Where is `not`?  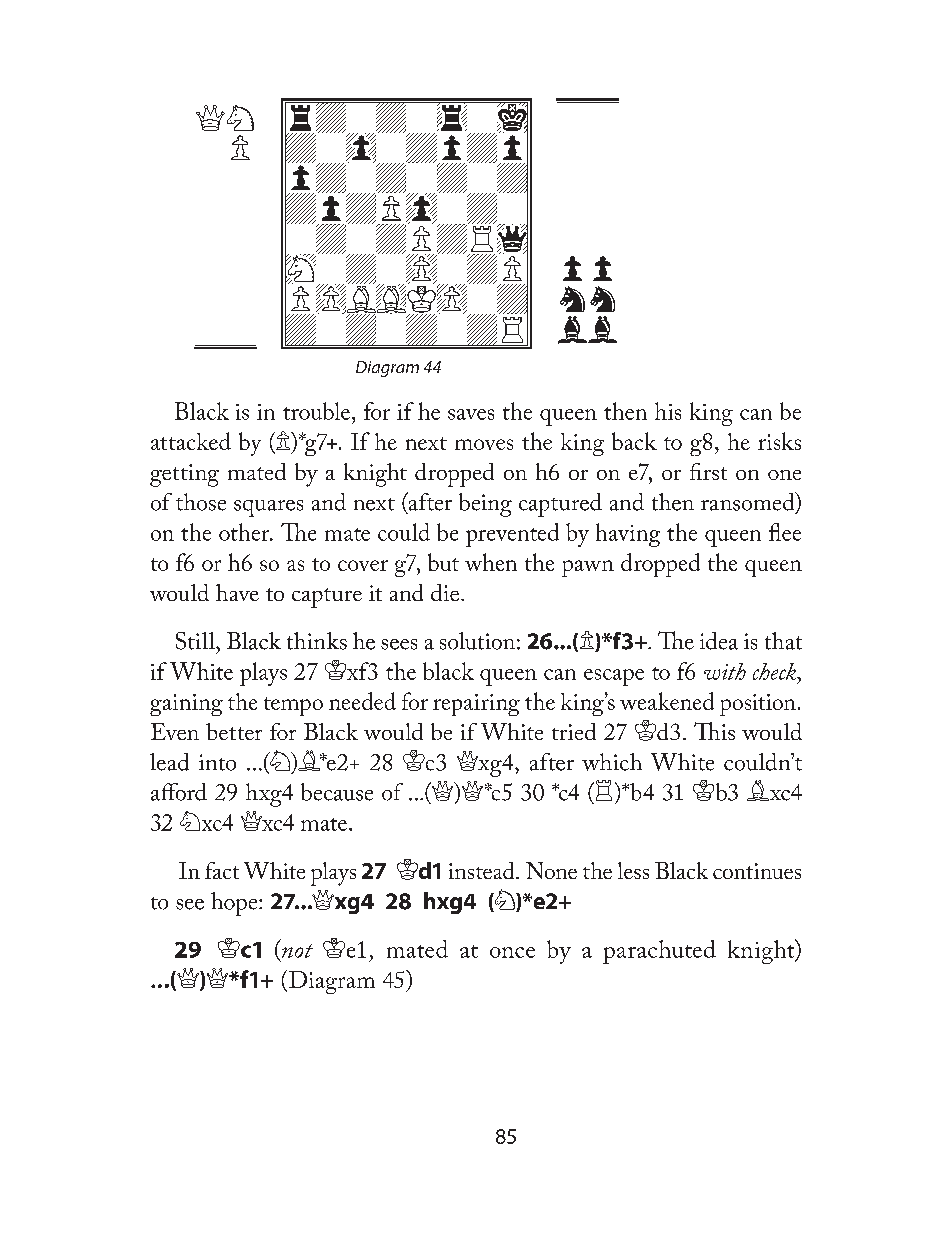 not is located at coordinates (297, 951).
